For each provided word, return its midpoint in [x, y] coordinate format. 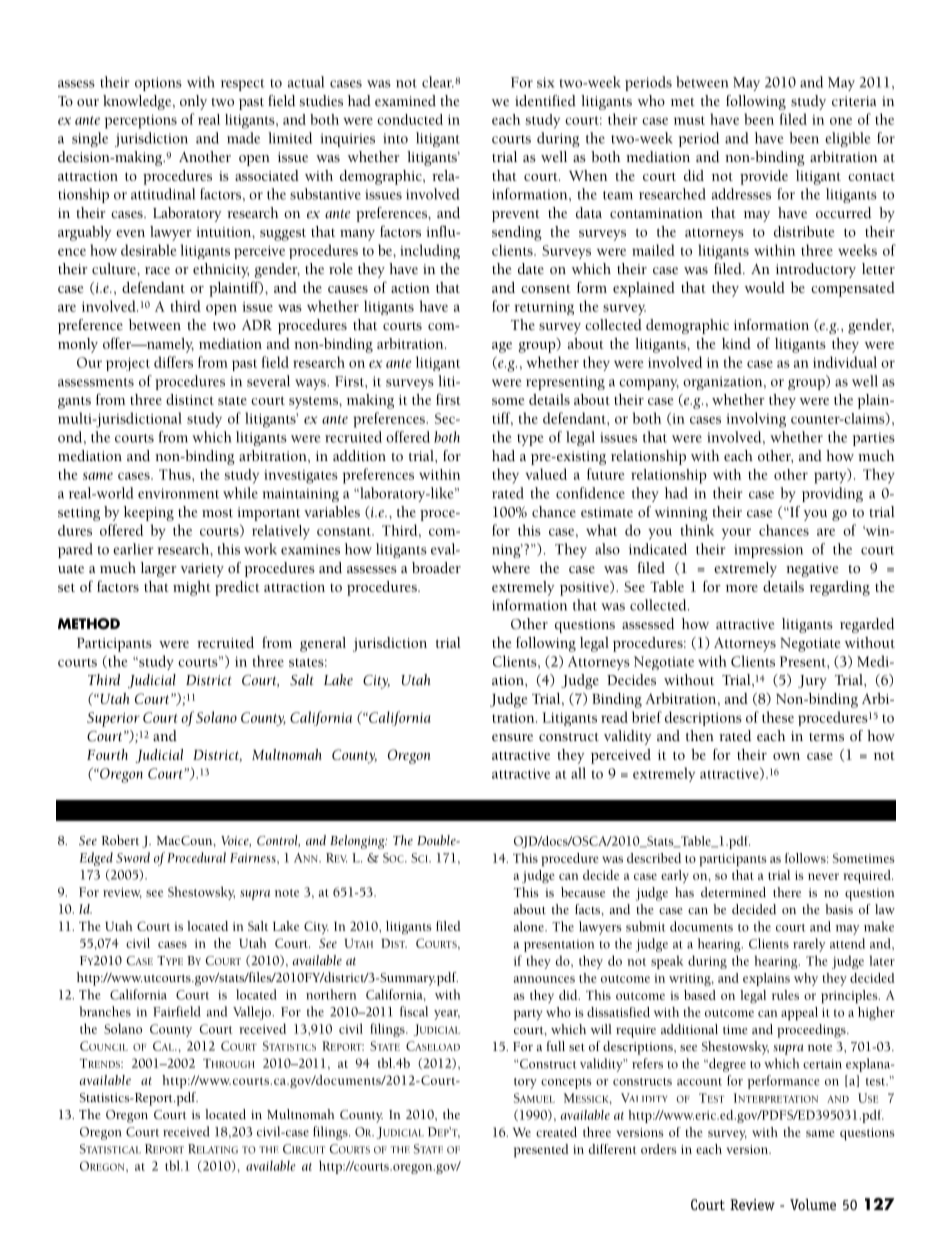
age [502, 347]
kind [736, 343]
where [511, 567]
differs [173, 362]
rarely [809, 945]
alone [530, 926]
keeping [149, 513]
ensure [512, 738]
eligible [848, 139]
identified [545, 100]
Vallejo [253, 1013]
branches [105, 1011]
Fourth [107, 754]
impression [768, 551]
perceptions [141, 122]
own [786, 756]
